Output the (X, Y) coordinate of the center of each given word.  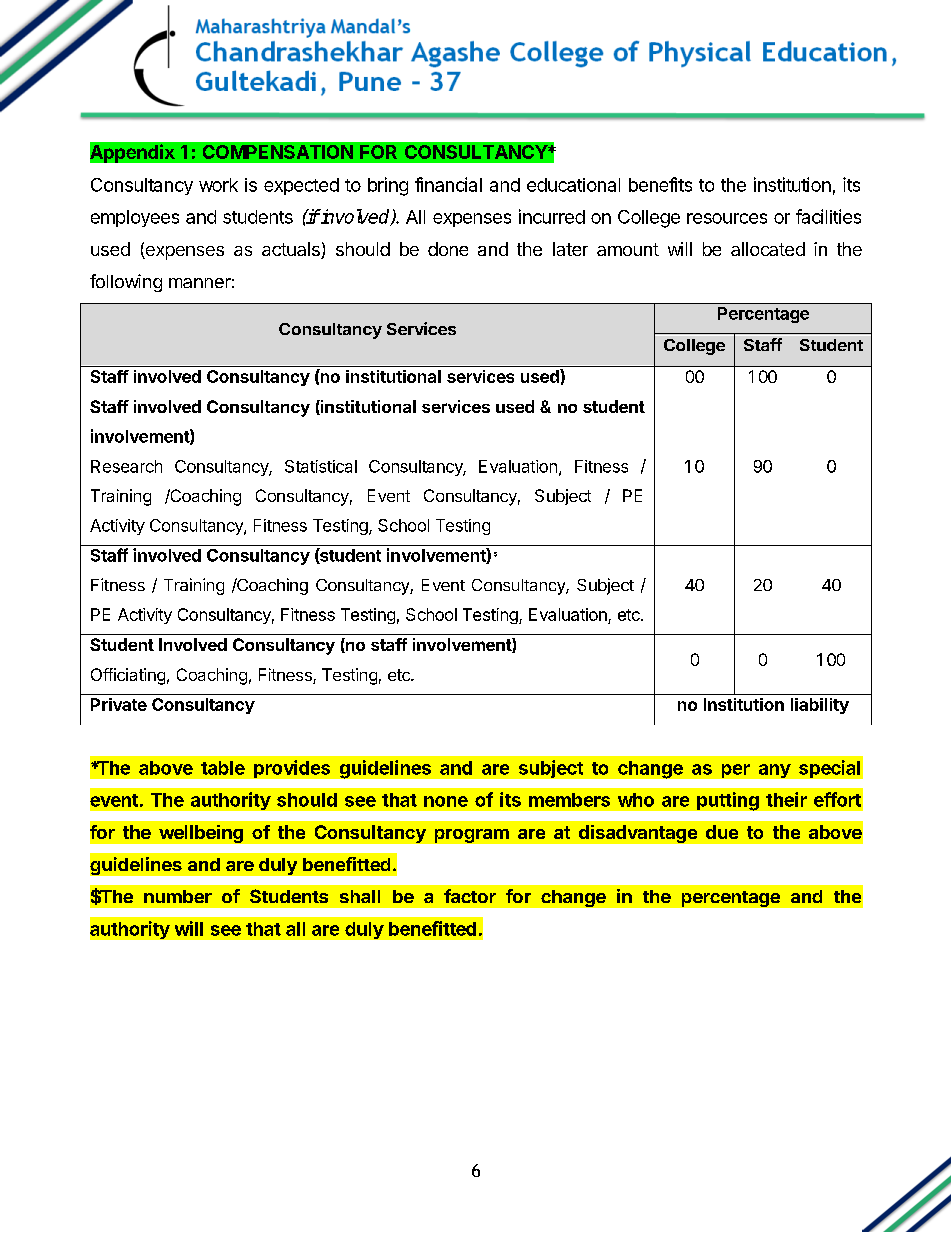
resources (727, 218)
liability (820, 706)
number (178, 896)
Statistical (321, 466)
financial (448, 184)
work (218, 185)
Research (126, 466)
